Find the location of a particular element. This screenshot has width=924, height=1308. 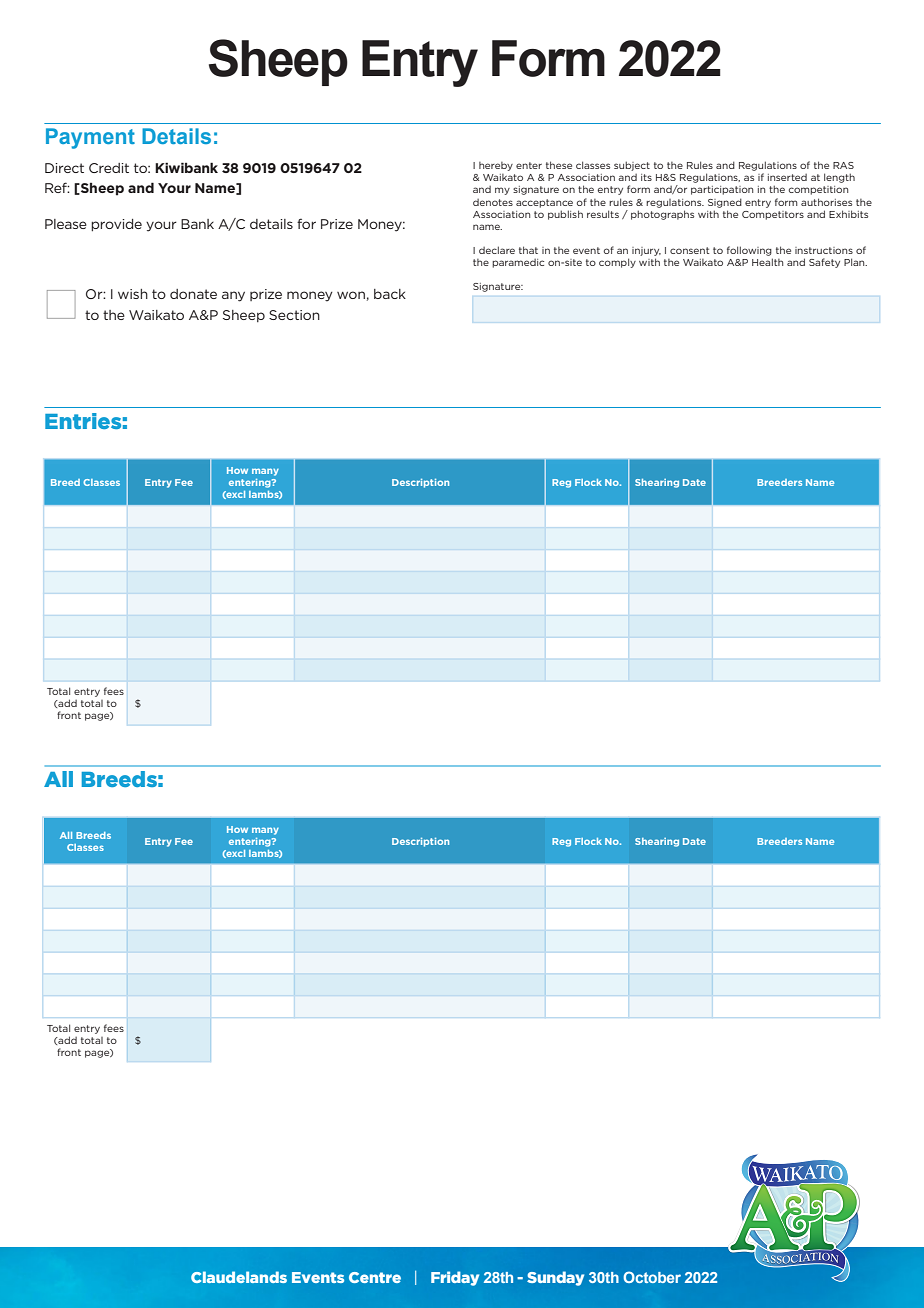

October is located at coordinates (652, 1277).
